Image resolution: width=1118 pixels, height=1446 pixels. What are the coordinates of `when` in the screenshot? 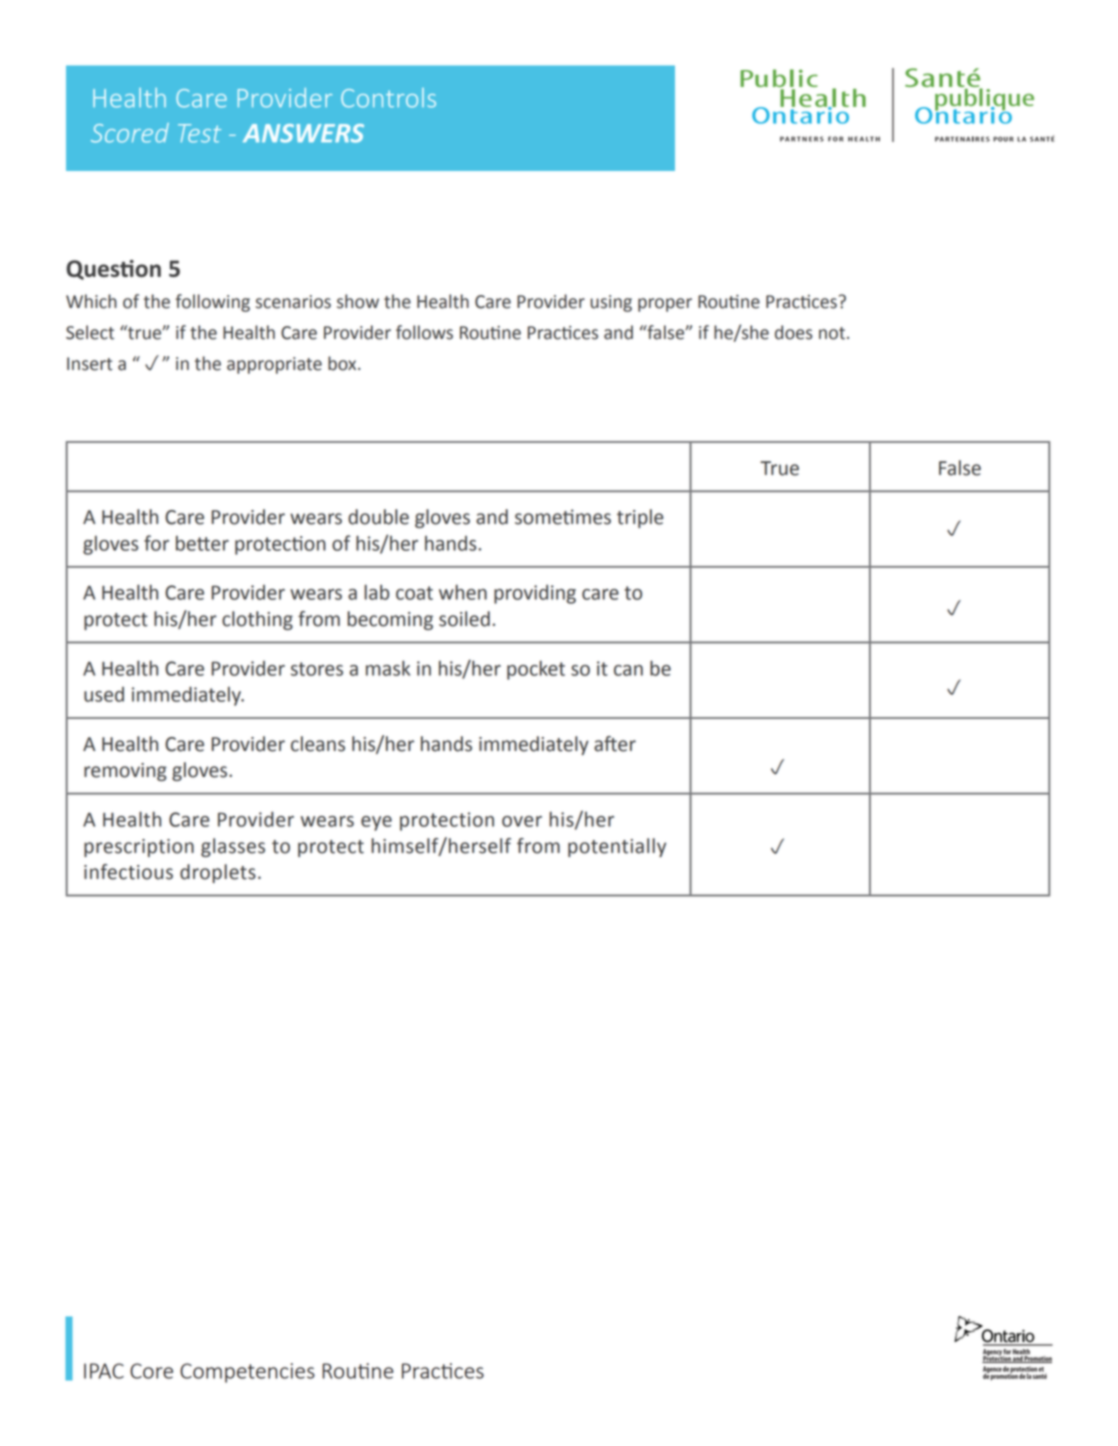 It's located at (463, 592).
